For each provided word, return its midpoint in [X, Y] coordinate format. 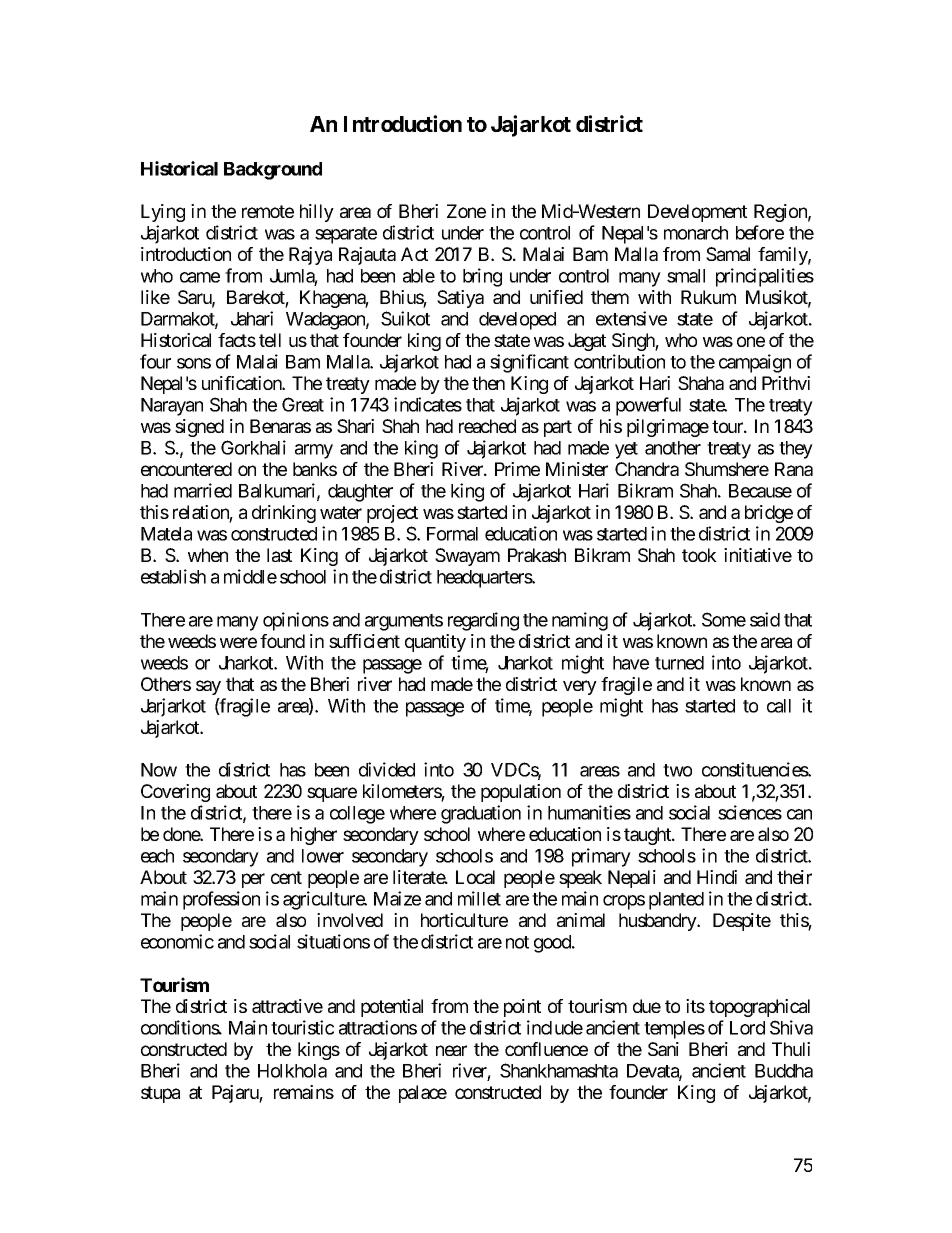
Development [697, 213]
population [521, 793]
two [677, 770]
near [451, 1050]
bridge [769, 514]
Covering [175, 793]
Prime [517, 469]
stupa [160, 1094]
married [203, 490]
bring [482, 277]
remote [268, 211]
